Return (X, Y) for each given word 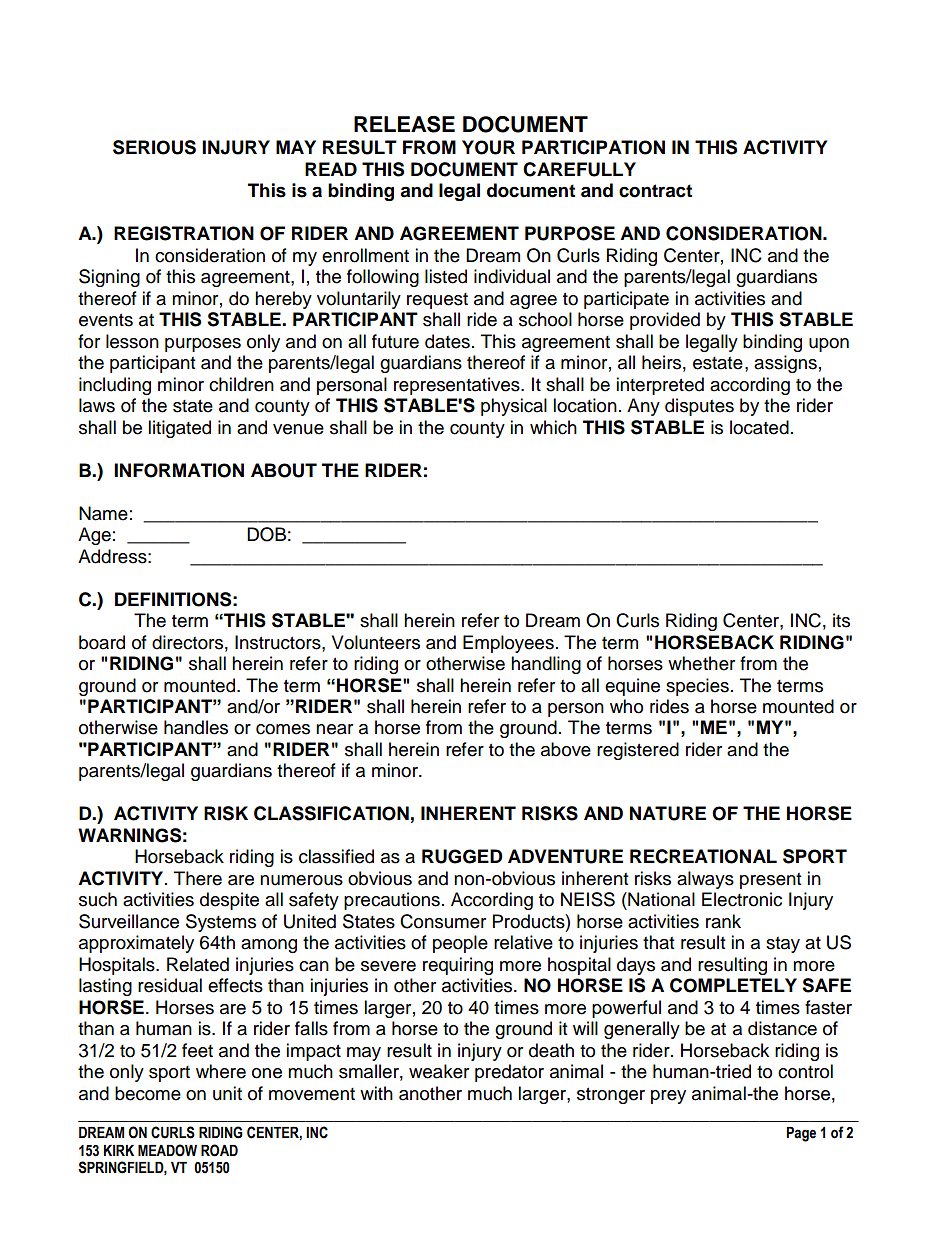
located (759, 427)
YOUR (488, 147)
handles (196, 727)
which (553, 427)
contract (655, 191)
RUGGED (462, 856)
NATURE (668, 813)
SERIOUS (154, 147)
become (148, 1093)
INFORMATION (179, 470)
